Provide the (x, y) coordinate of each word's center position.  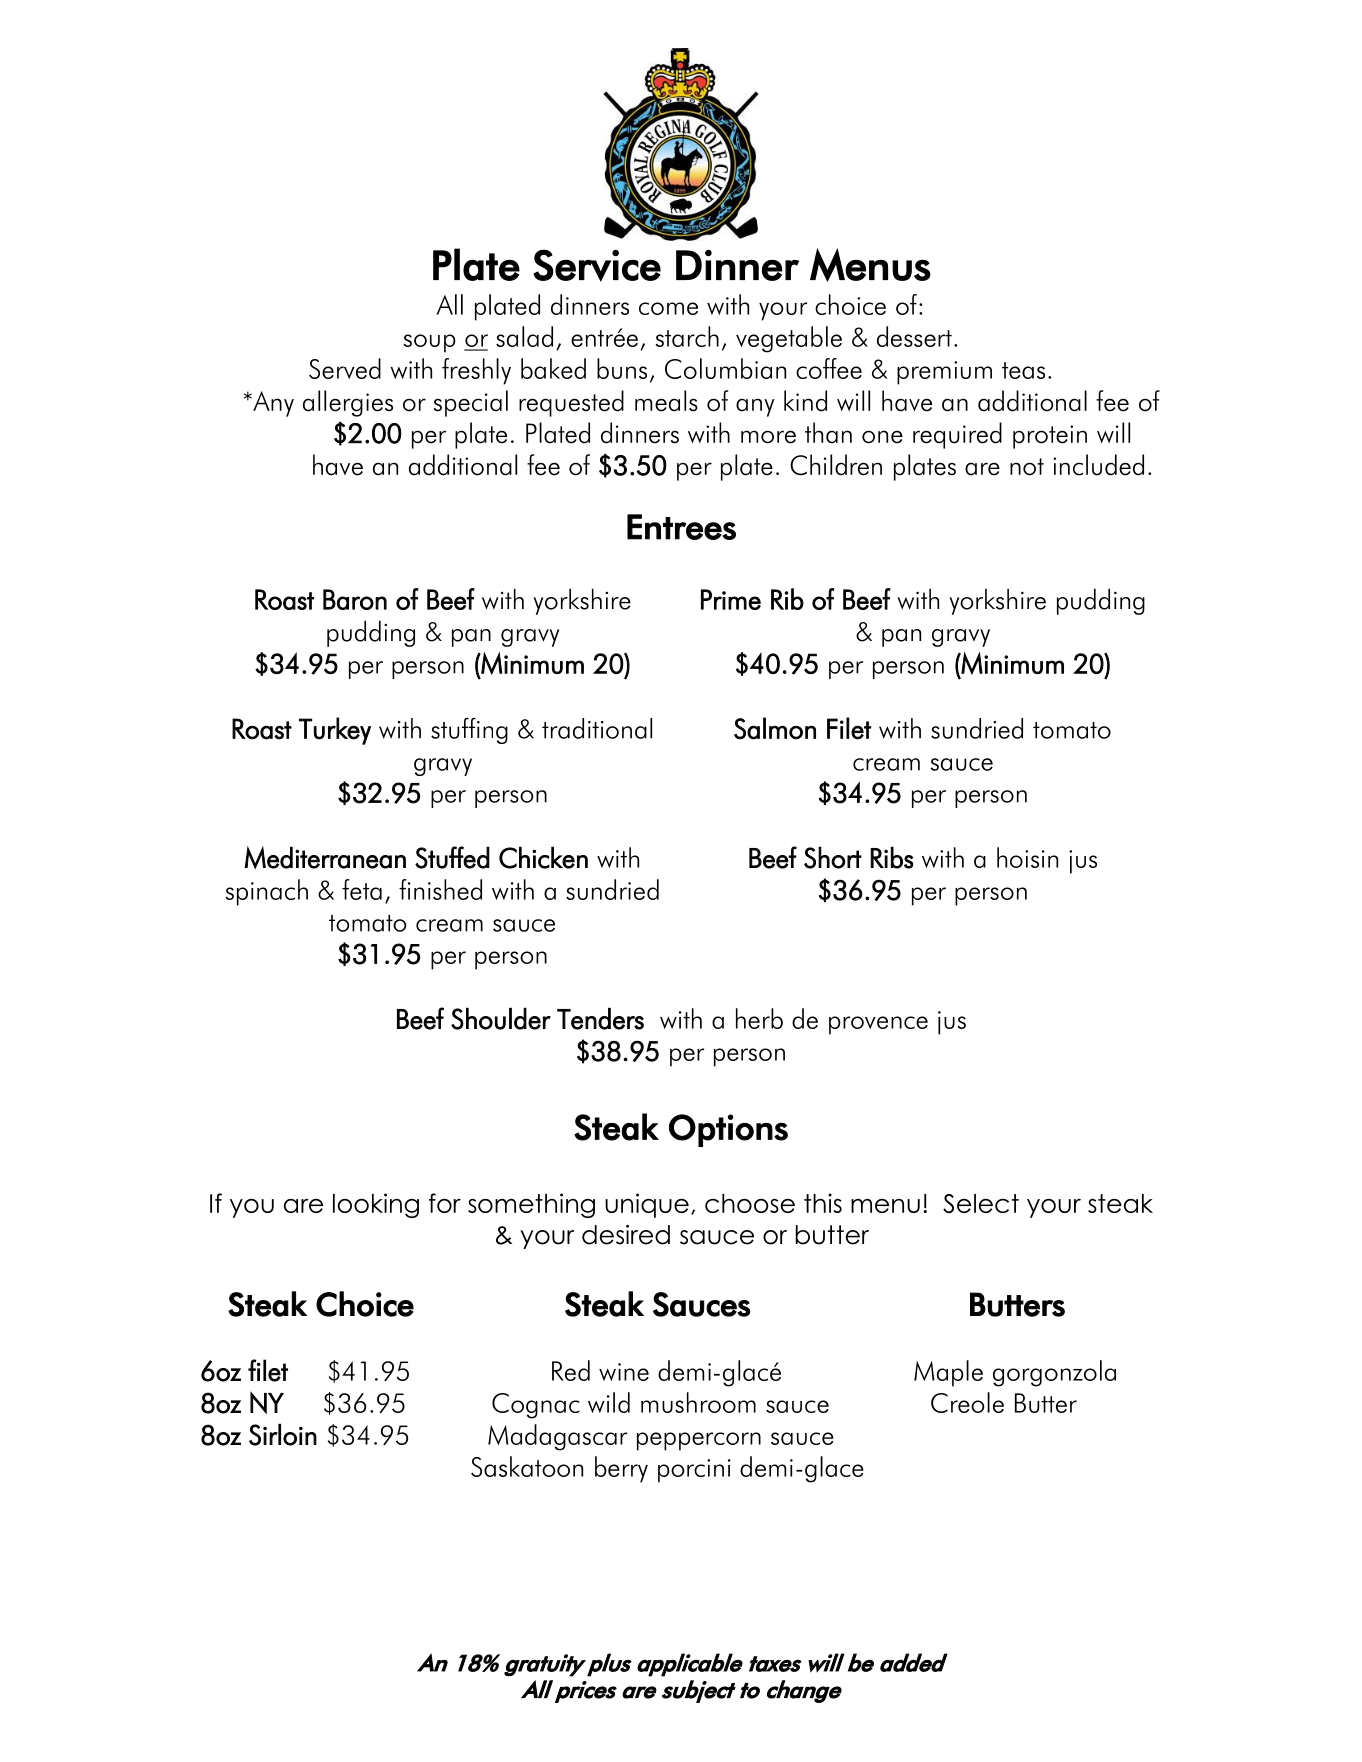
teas (1023, 370)
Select (981, 1203)
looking (376, 1205)
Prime (731, 599)
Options (728, 1130)
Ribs (891, 857)
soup (429, 343)
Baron (355, 599)
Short (833, 857)
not (1027, 467)
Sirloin (283, 1434)
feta (362, 889)
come (668, 308)
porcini (694, 1471)
